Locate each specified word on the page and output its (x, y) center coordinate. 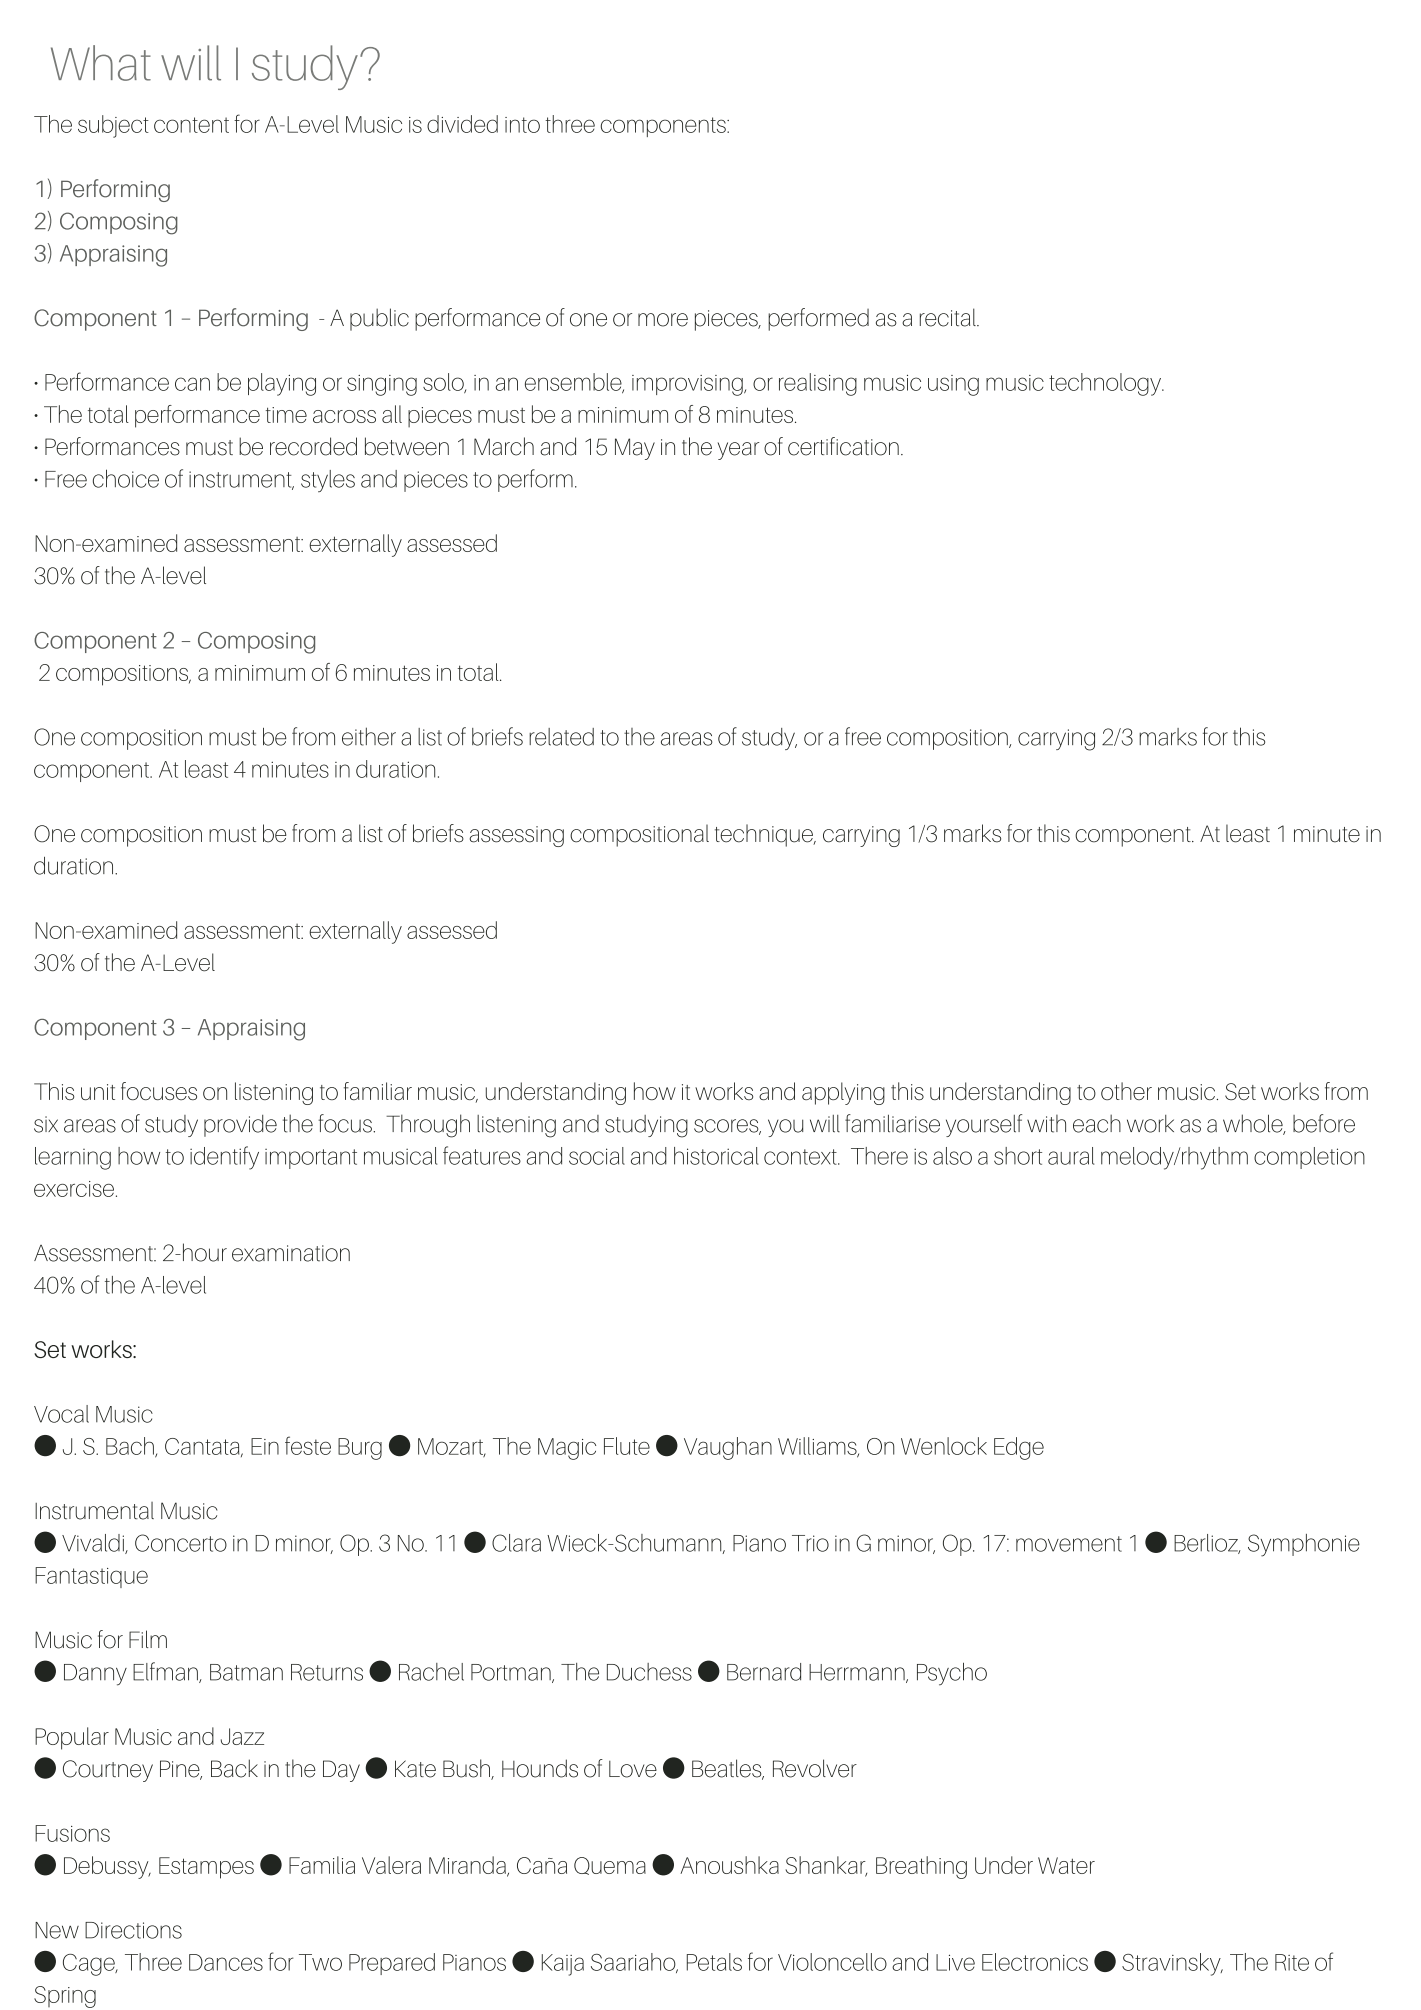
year (738, 451)
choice (126, 478)
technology (1106, 384)
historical (716, 1156)
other (1126, 1091)
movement (1069, 1544)
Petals (714, 1962)
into (522, 125)
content (191, 125)
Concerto (181, 1543)
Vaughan (728, 1448)
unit (98, 1092)
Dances (226, 1962)
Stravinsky (1172, 1964)
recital (949, 317)
